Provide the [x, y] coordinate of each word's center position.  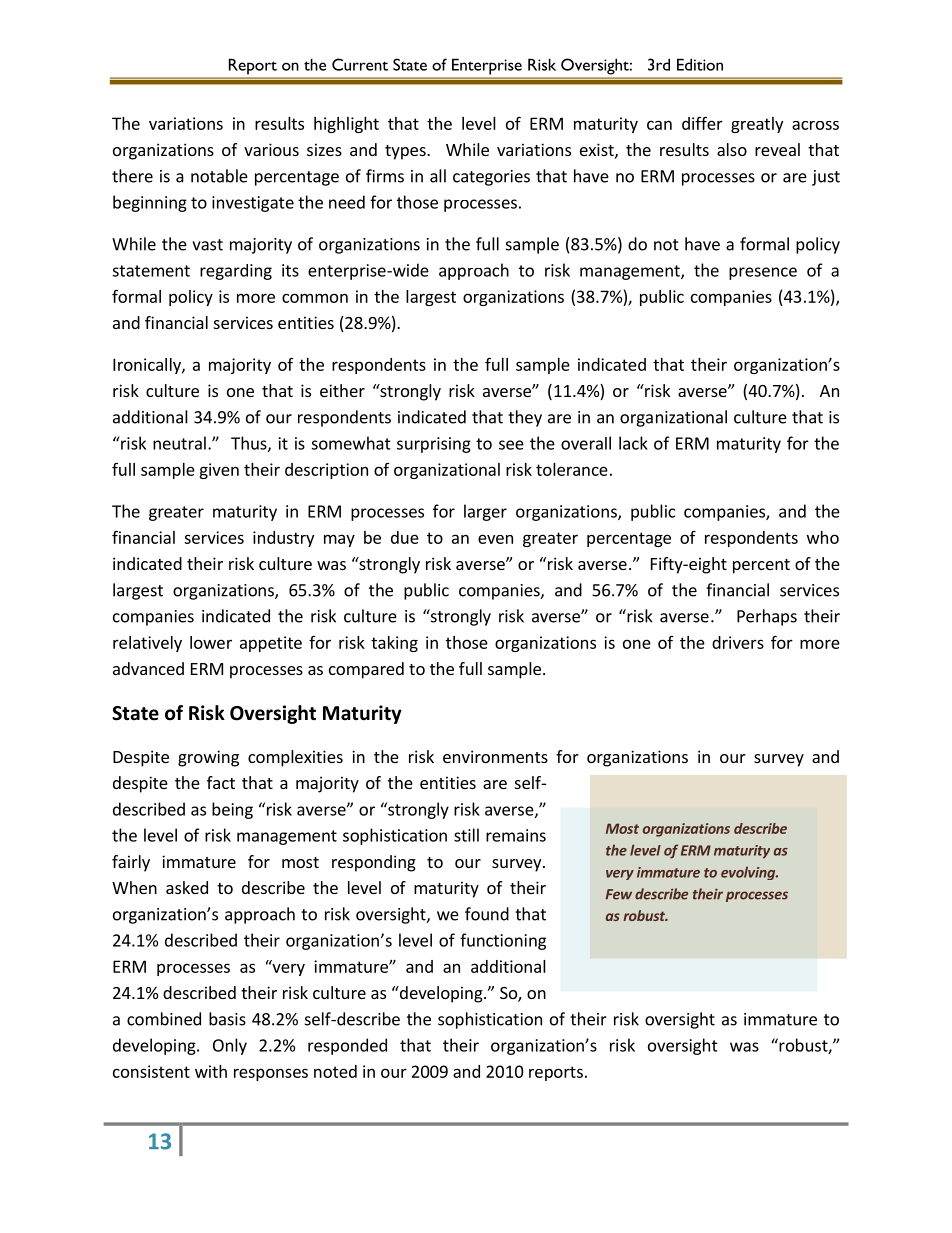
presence [763, 273]
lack [633, 443]
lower [211, 642]
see [511, 445]
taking [394, 644]
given [219, 471]
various [271, 149]
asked [187, 887]
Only [230, 1046]
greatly [757, 125]
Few [619, 894]
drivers [738, 642]
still [466, 835]
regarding [236, 272]
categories [491, 178]
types [406, 152]
